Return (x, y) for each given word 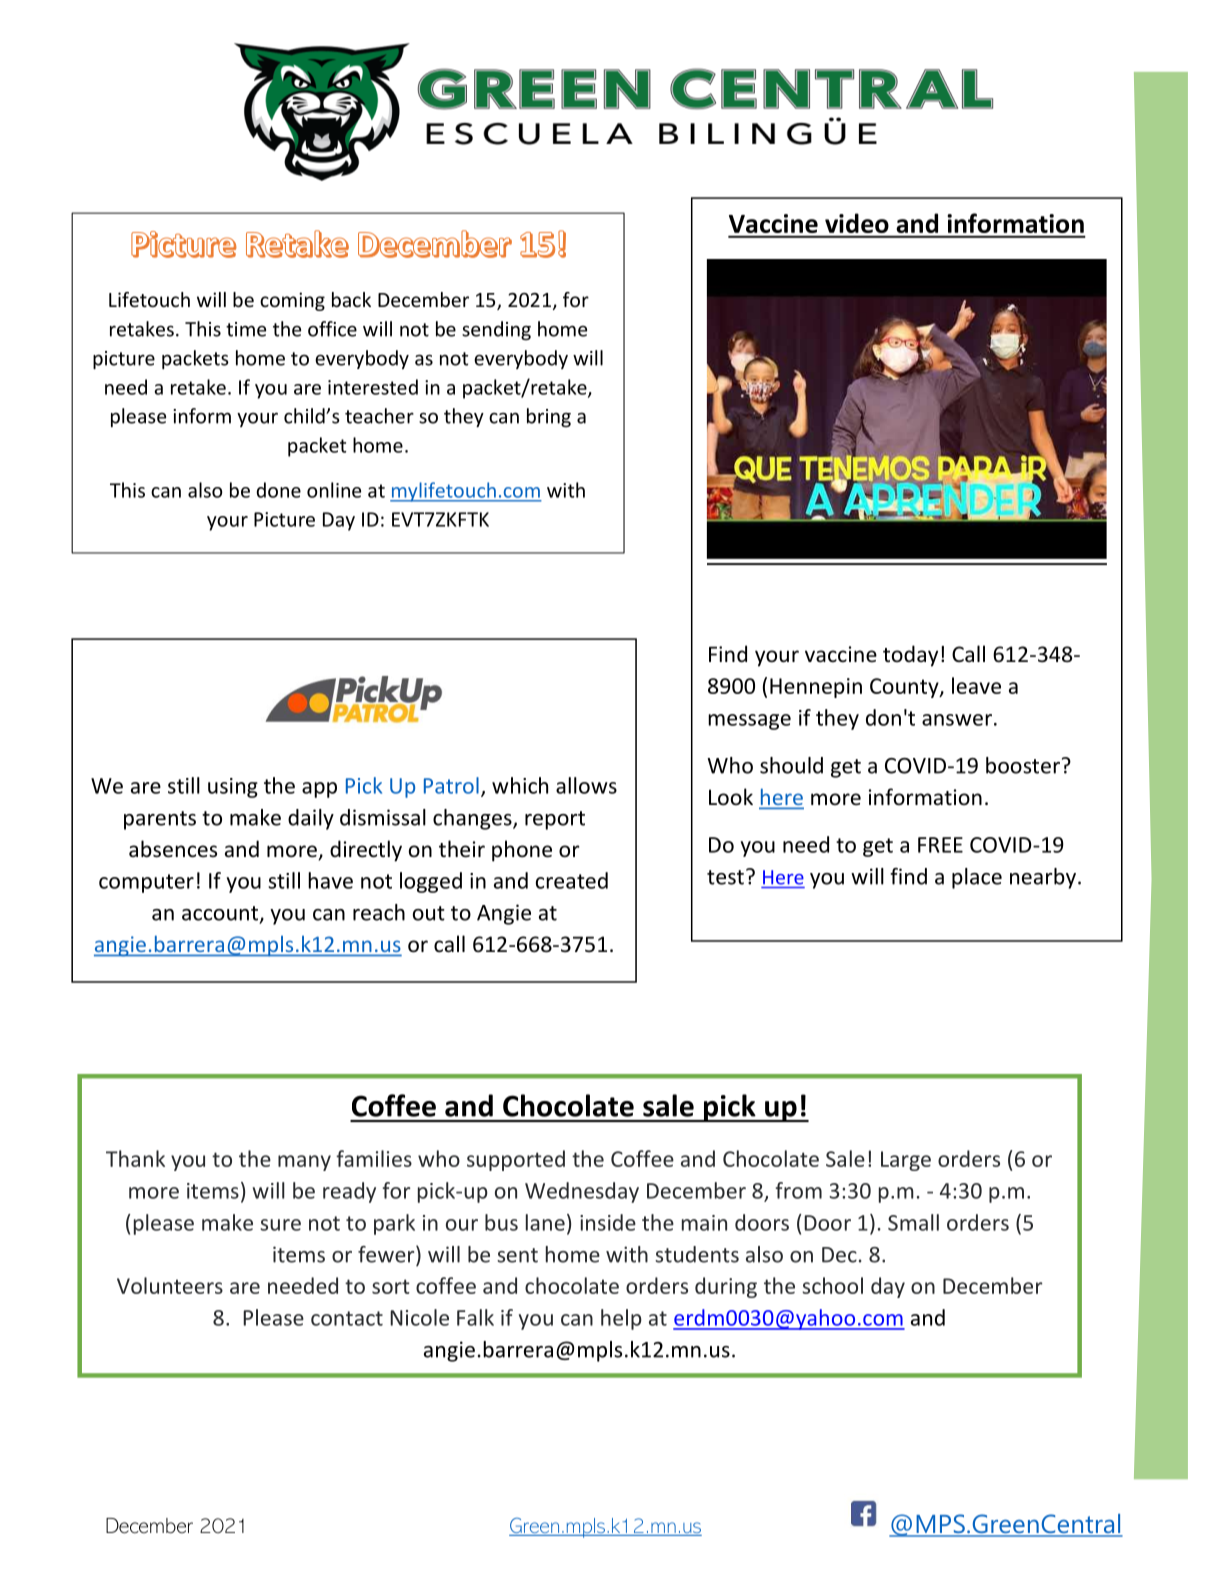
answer (957, 720)
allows (586, 785)
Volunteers (170, 1285)
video (857, 223)
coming (292, 301)
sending (496, 330)
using (233, 788)
